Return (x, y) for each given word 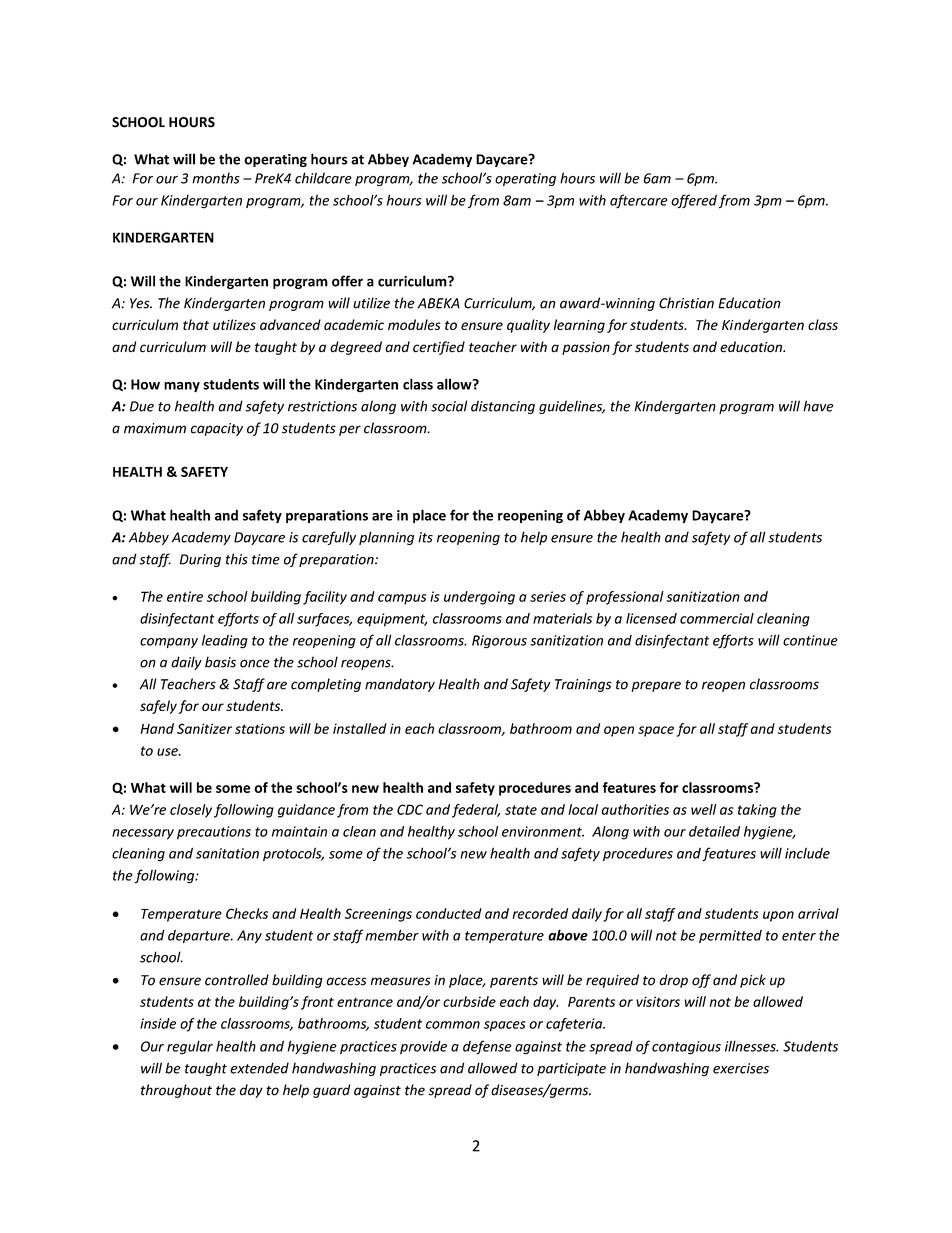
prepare (656, 686)
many (182, 387)
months (216, 178)
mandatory (400, 685)
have (818, 406)
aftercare (639, 201)
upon (778, 916)
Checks (247, 913)
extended (259, 1068)
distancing (503, 407)
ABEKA (439, 303)
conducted (449, 913)
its (425, 537)
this (237, 559)
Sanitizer (204, 728)
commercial (717, 618)
